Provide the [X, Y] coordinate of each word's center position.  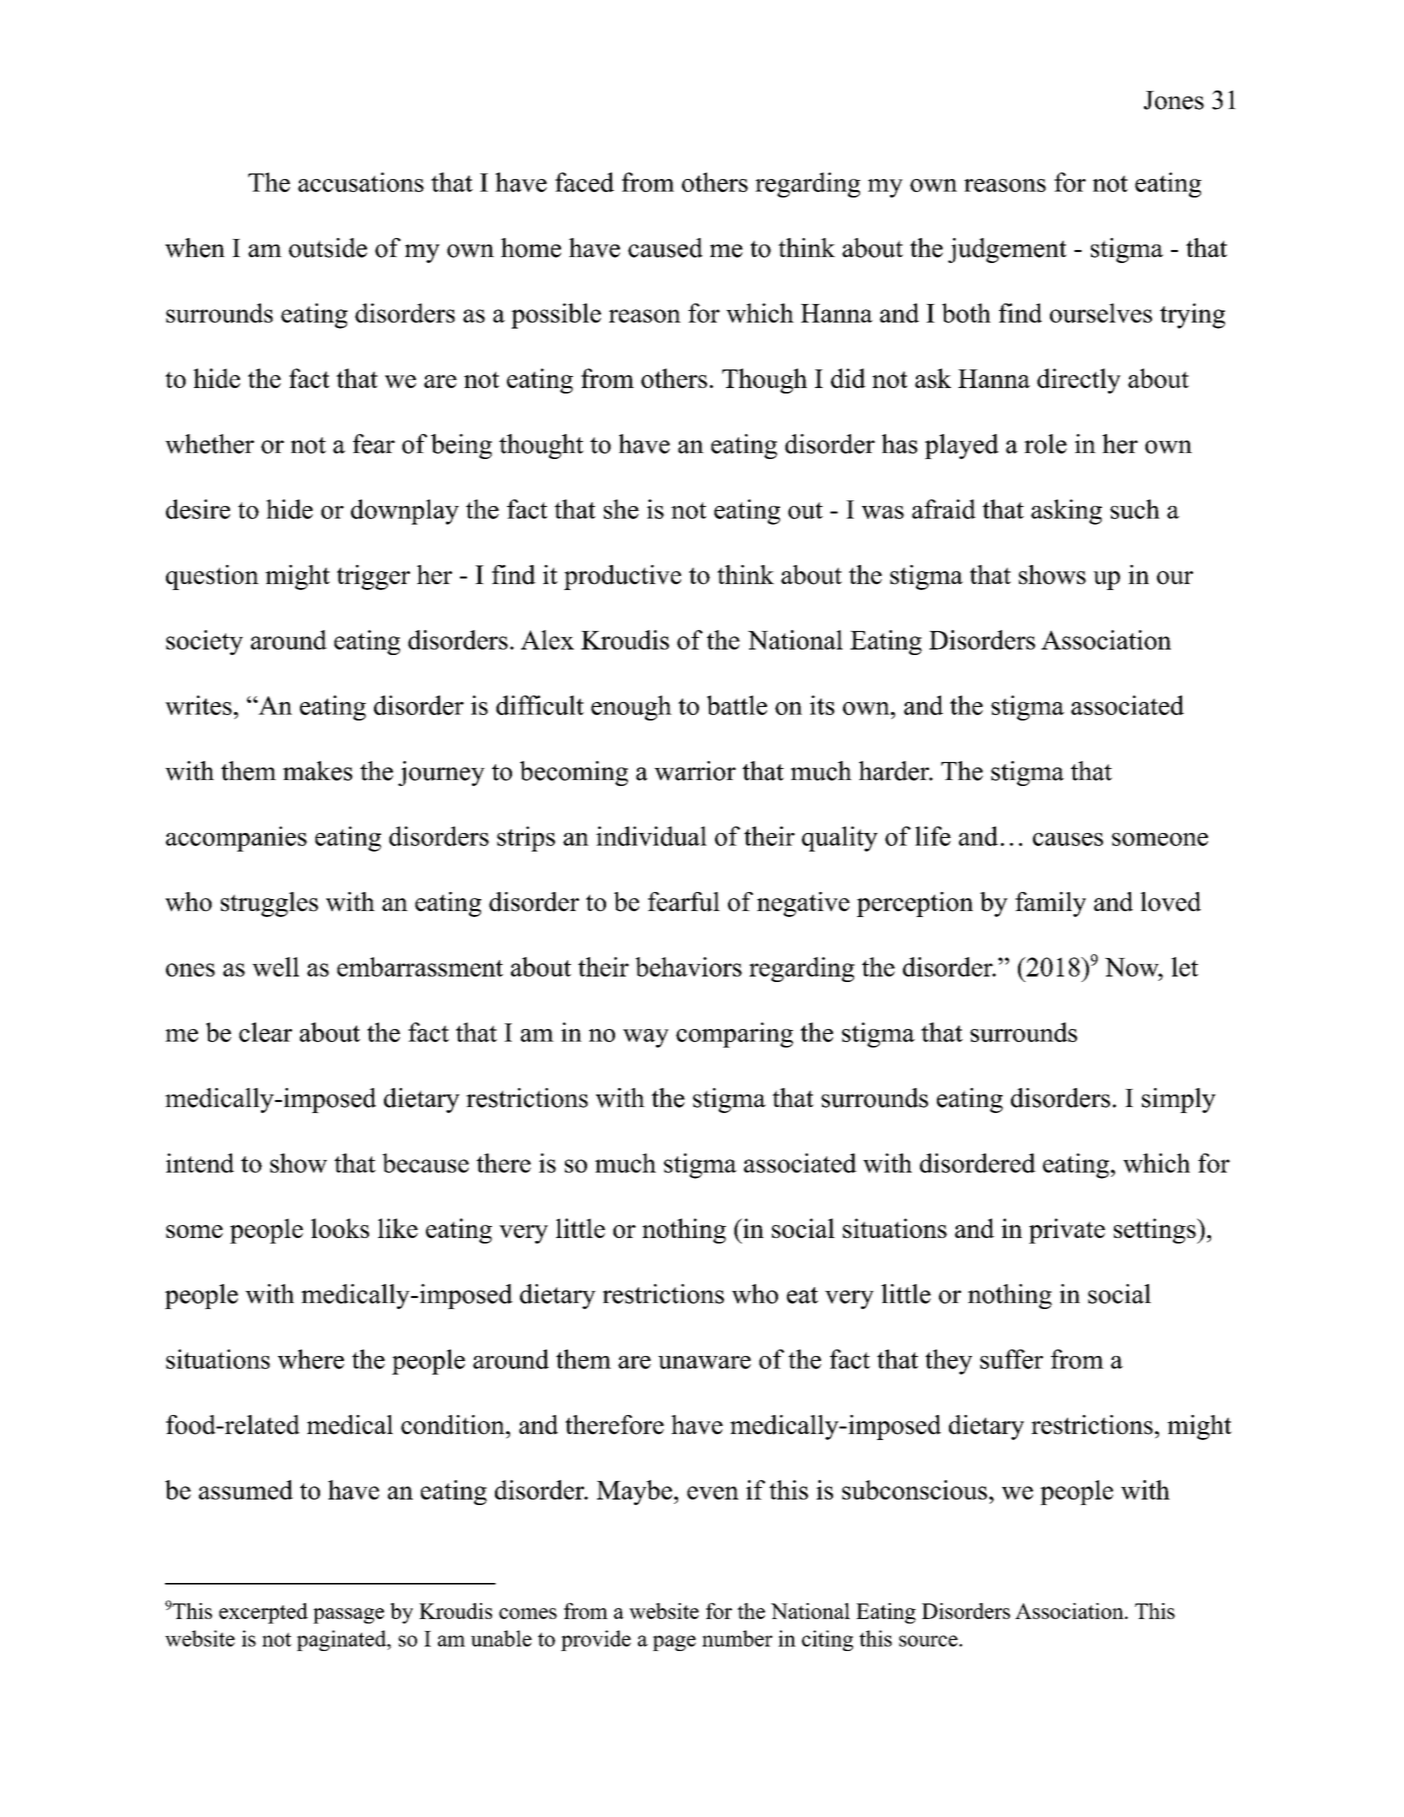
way [646, 1038]
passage [348, 1616]
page [674, 1643]
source [929, 1641]
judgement [1007, 250]
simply [1179, 1100]
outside [328, 248]
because [425, 1163]
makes [318, 771]
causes [1068, 839]
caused [665, 248]
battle [737, 705]
